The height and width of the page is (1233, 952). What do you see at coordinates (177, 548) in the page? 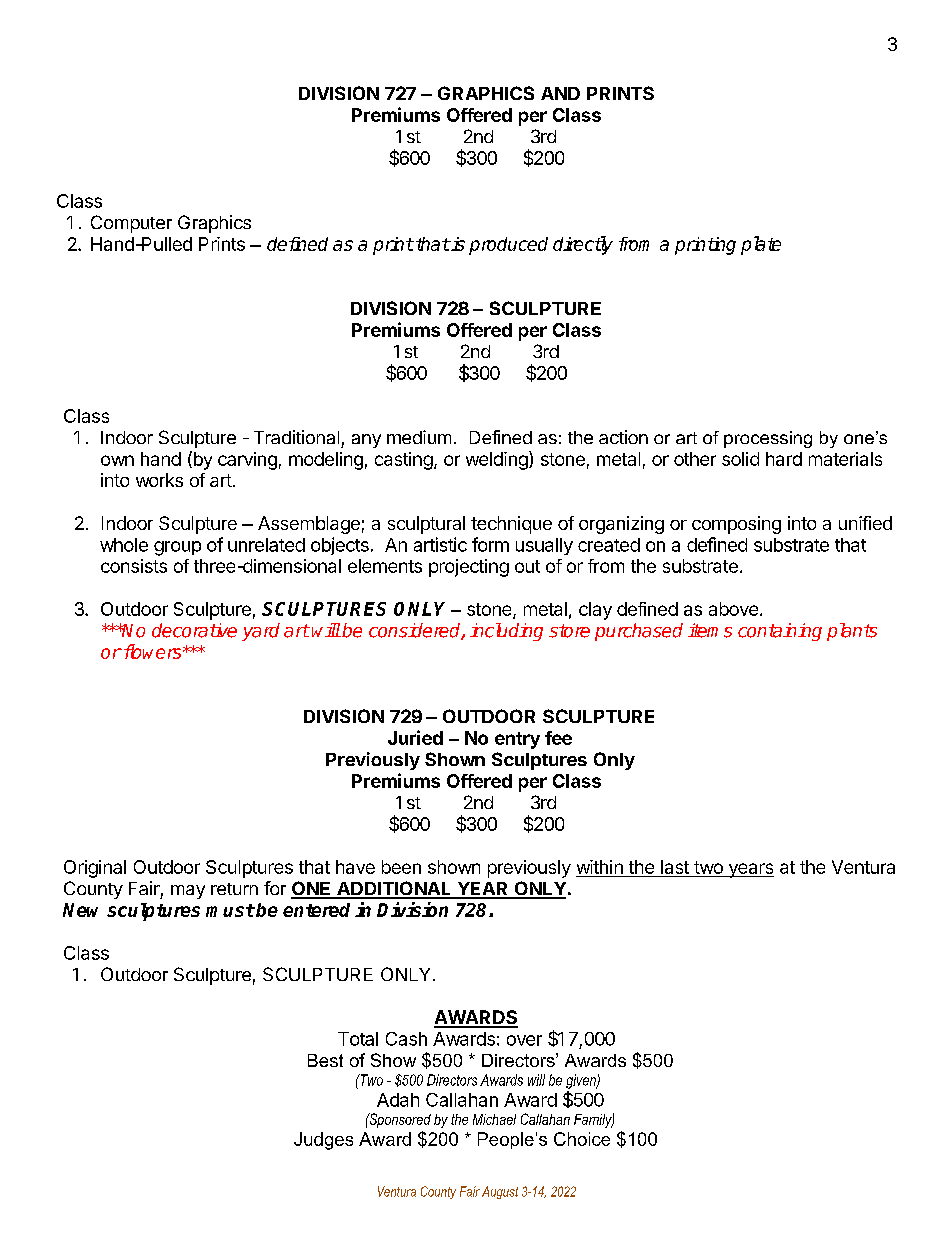
I see `group` at bounding box center [177, 548].
